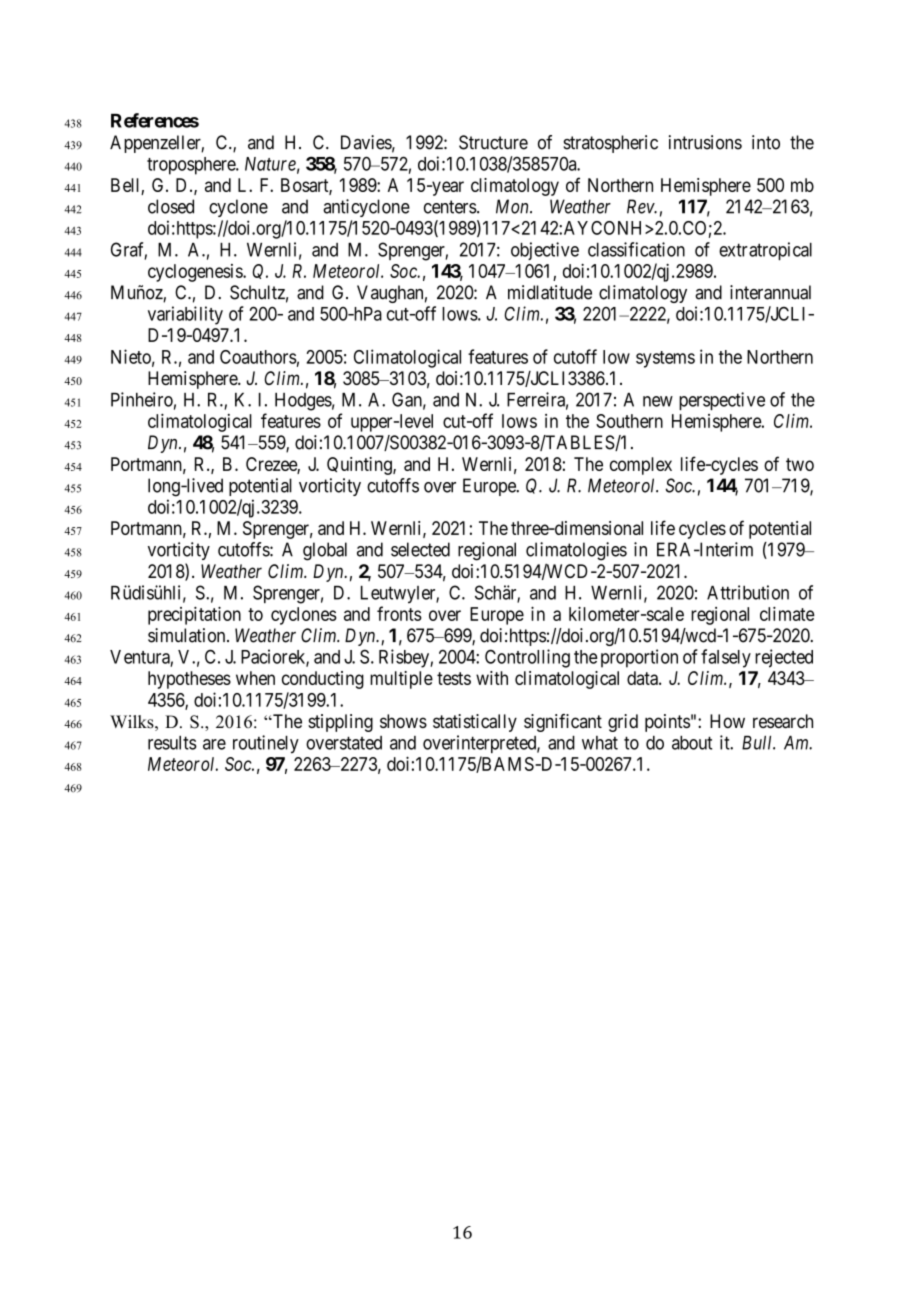  What do you see at coordinates (192, 166) in the document?
I see `troposphere` at bounding box center [192, 166].
